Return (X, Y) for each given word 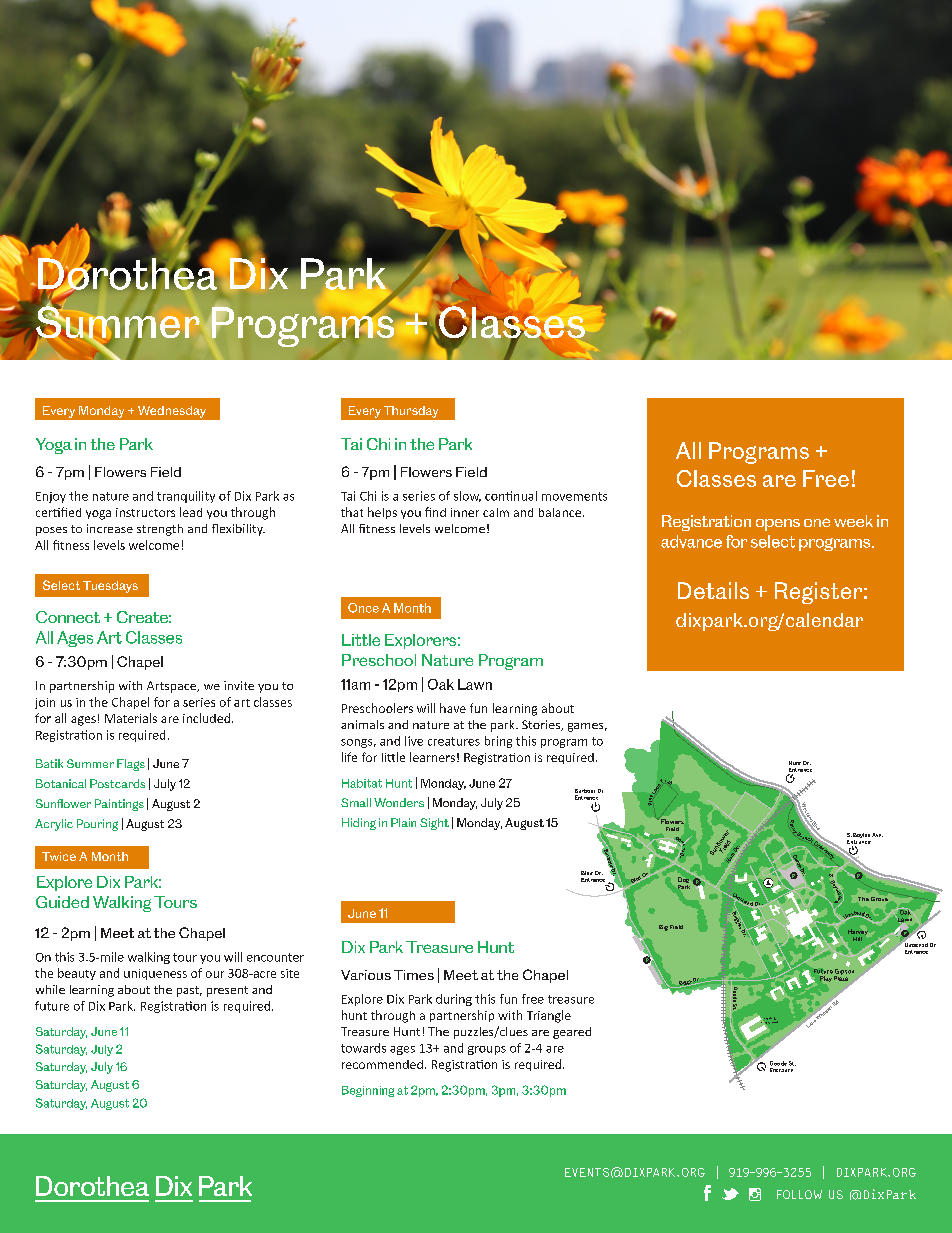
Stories (542, 725)
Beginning (368, 1091)
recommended (382, 1064)
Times (414, 975)
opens (778, 525)
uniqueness (155, 974)
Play (826, 979)
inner (465, 512)
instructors (145, 512)
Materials (131, 718)
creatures (454, 741)
